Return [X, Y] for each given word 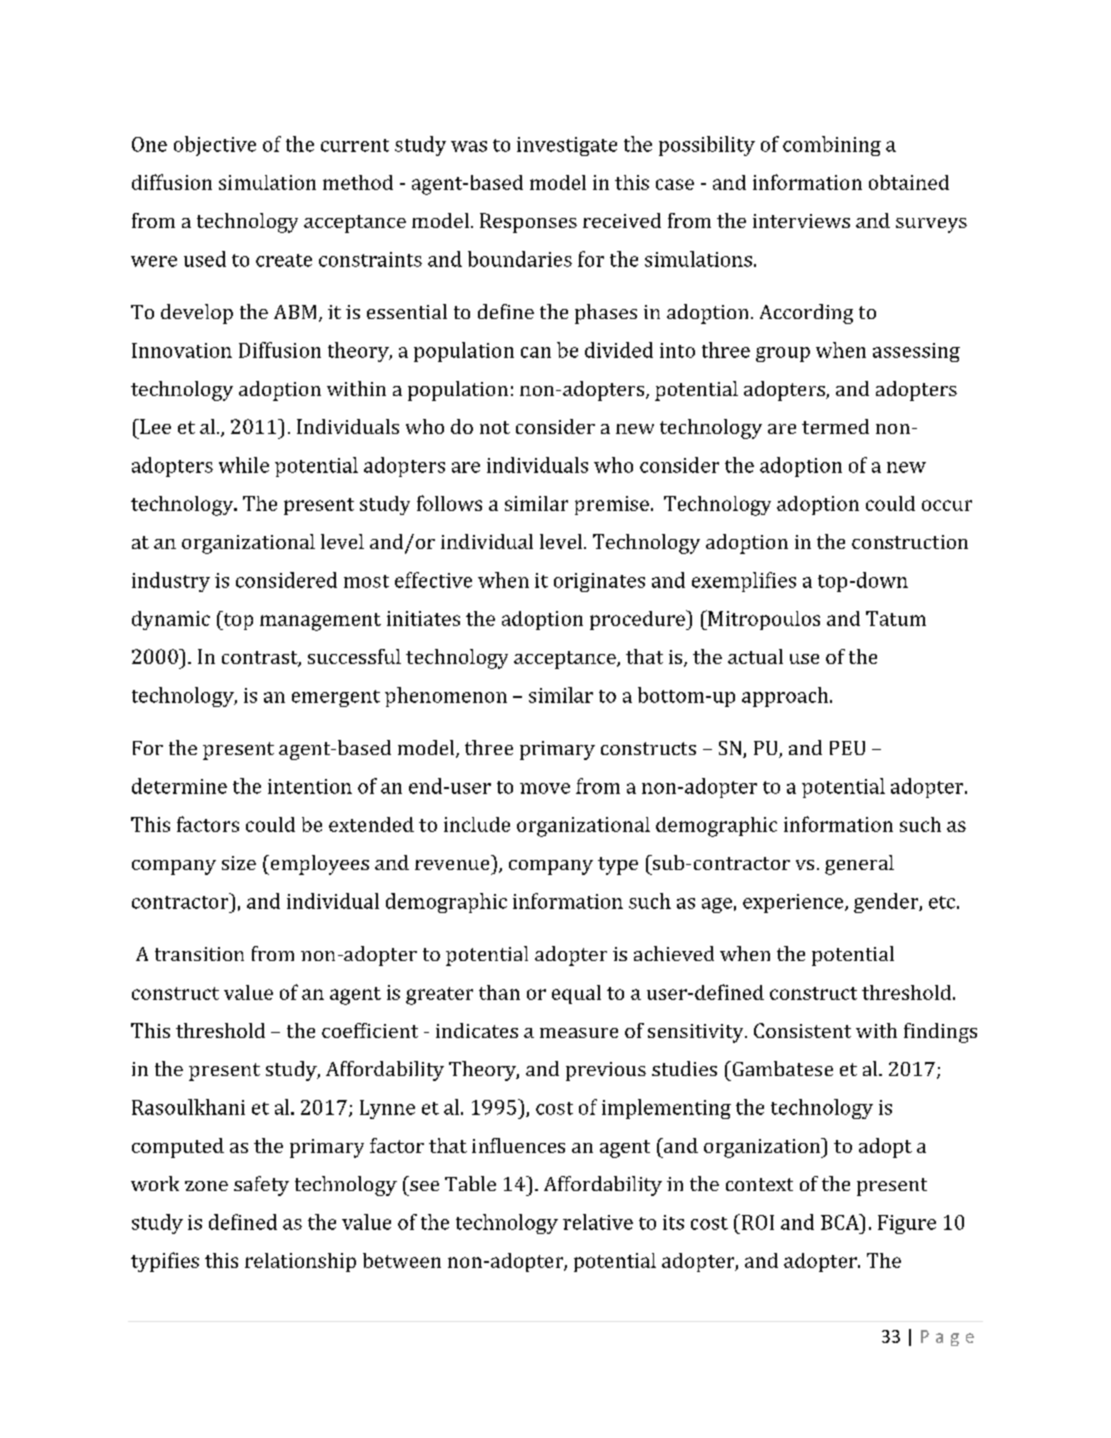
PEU [847, 748]
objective [215, 146]
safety [261, 1186]
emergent [336, 698]
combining [832, 146]
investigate [567, 146]
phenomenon [446, 697]
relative [598, 1222]
